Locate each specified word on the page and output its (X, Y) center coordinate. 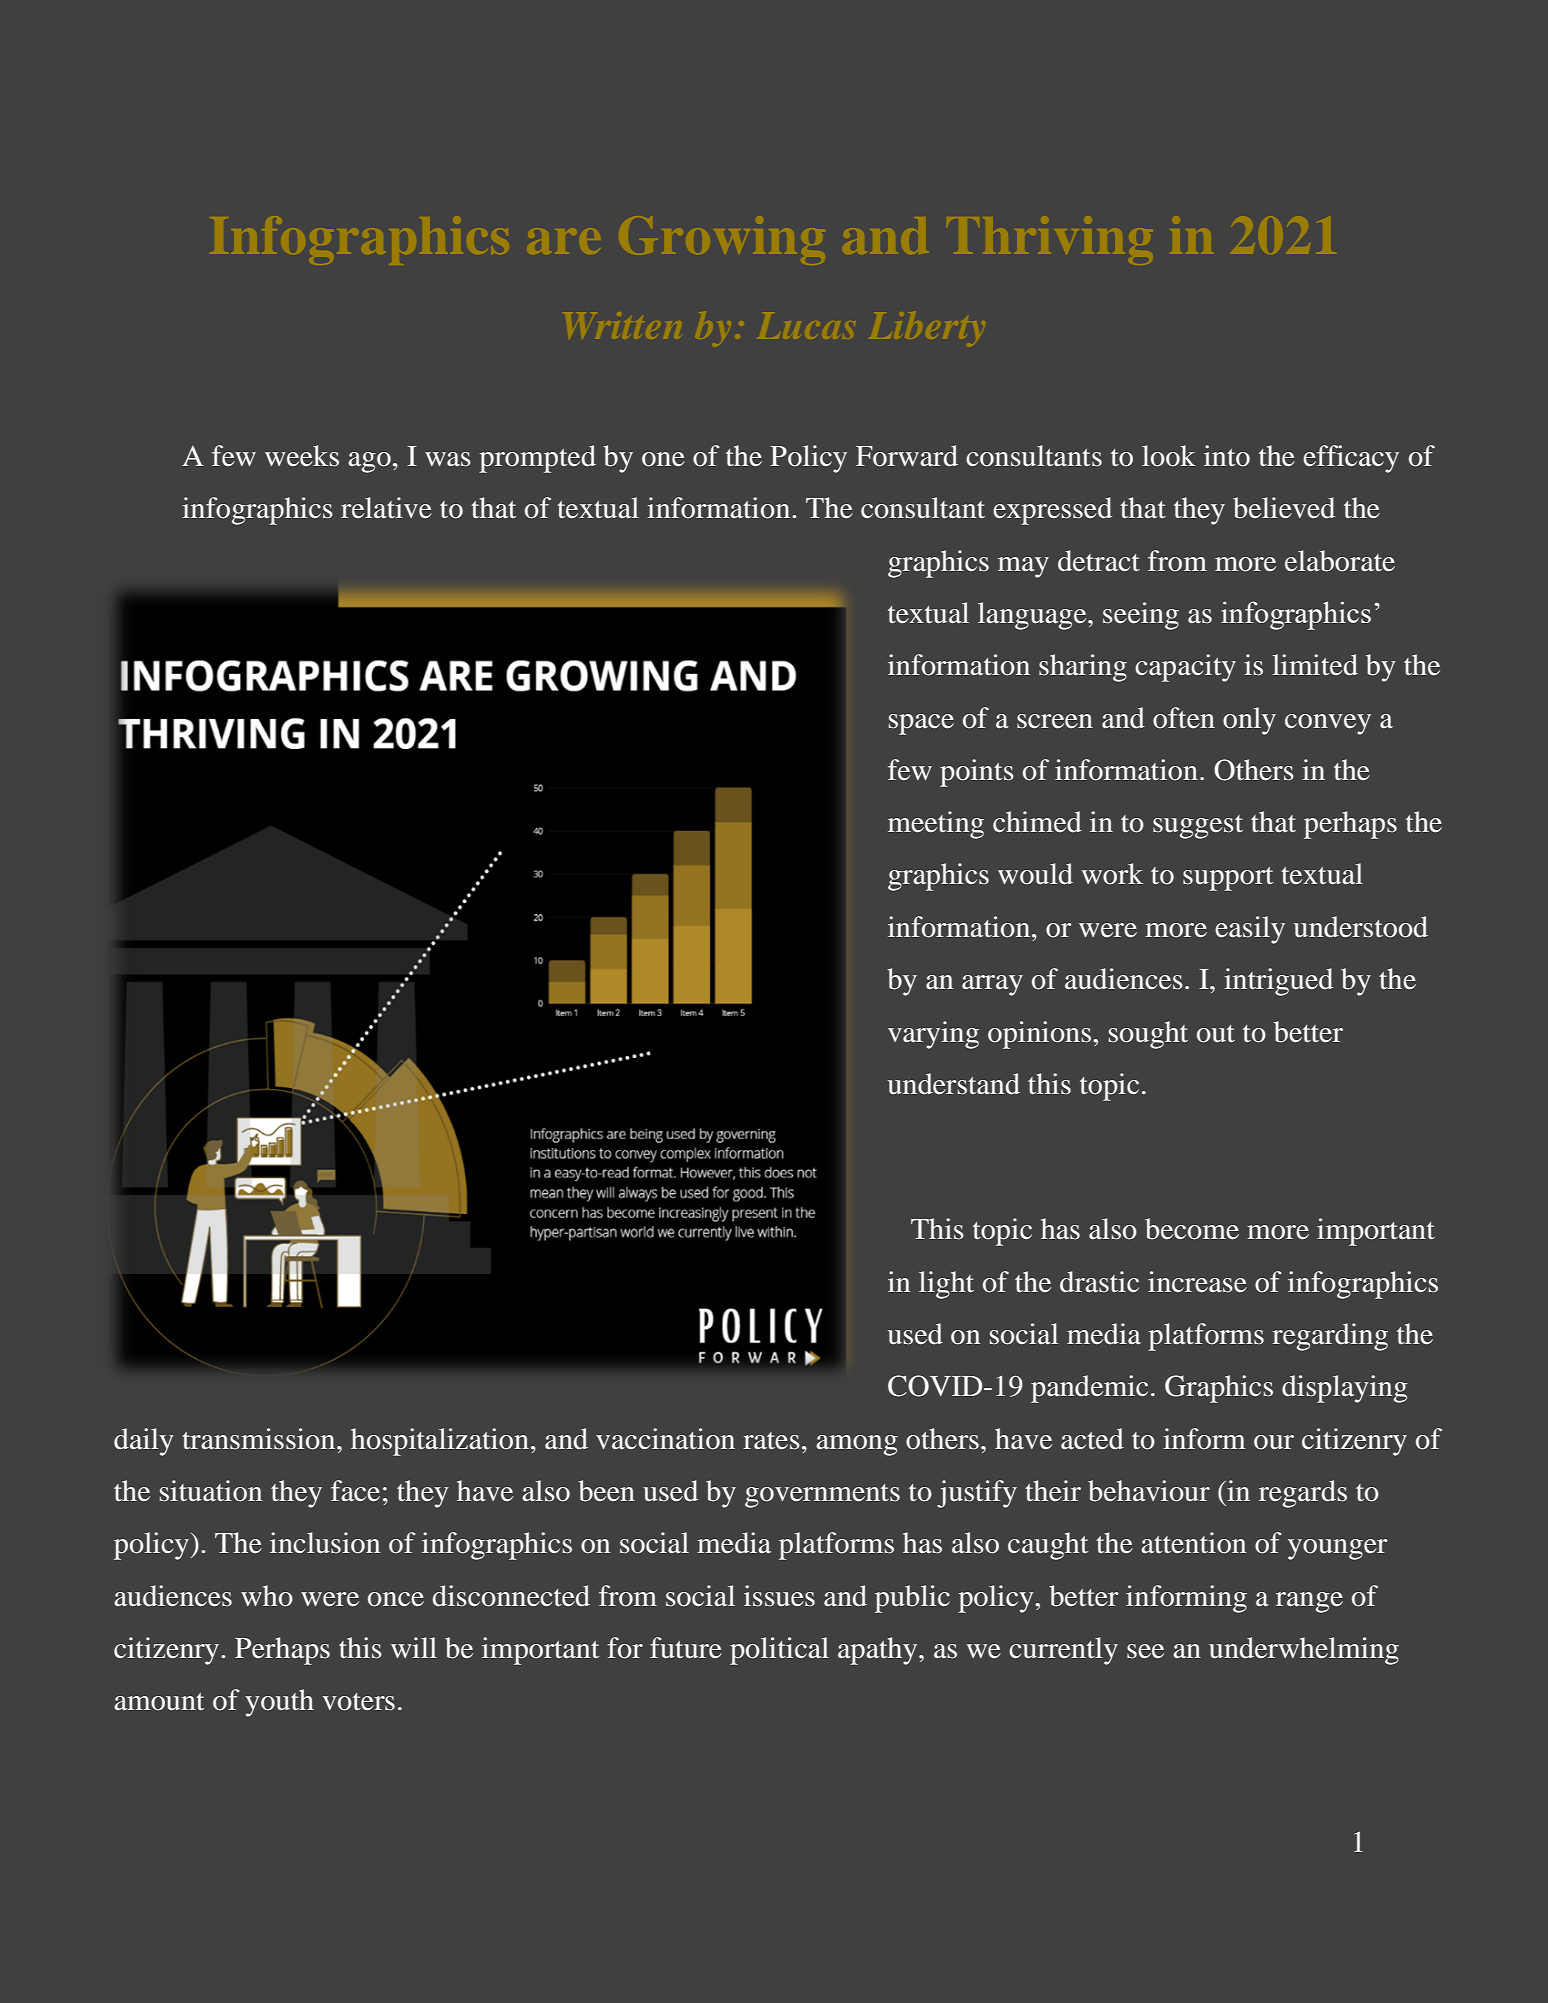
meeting (936, 825)
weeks (302, 456)
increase (1197, 1282)
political (779, 1651)
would (1035, 874)
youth (279, 1703)
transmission (260, 1439)
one (663, 459)
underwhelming (1304, 1651)
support (1228, 879)
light (946, 1285)
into (1227, 456)
